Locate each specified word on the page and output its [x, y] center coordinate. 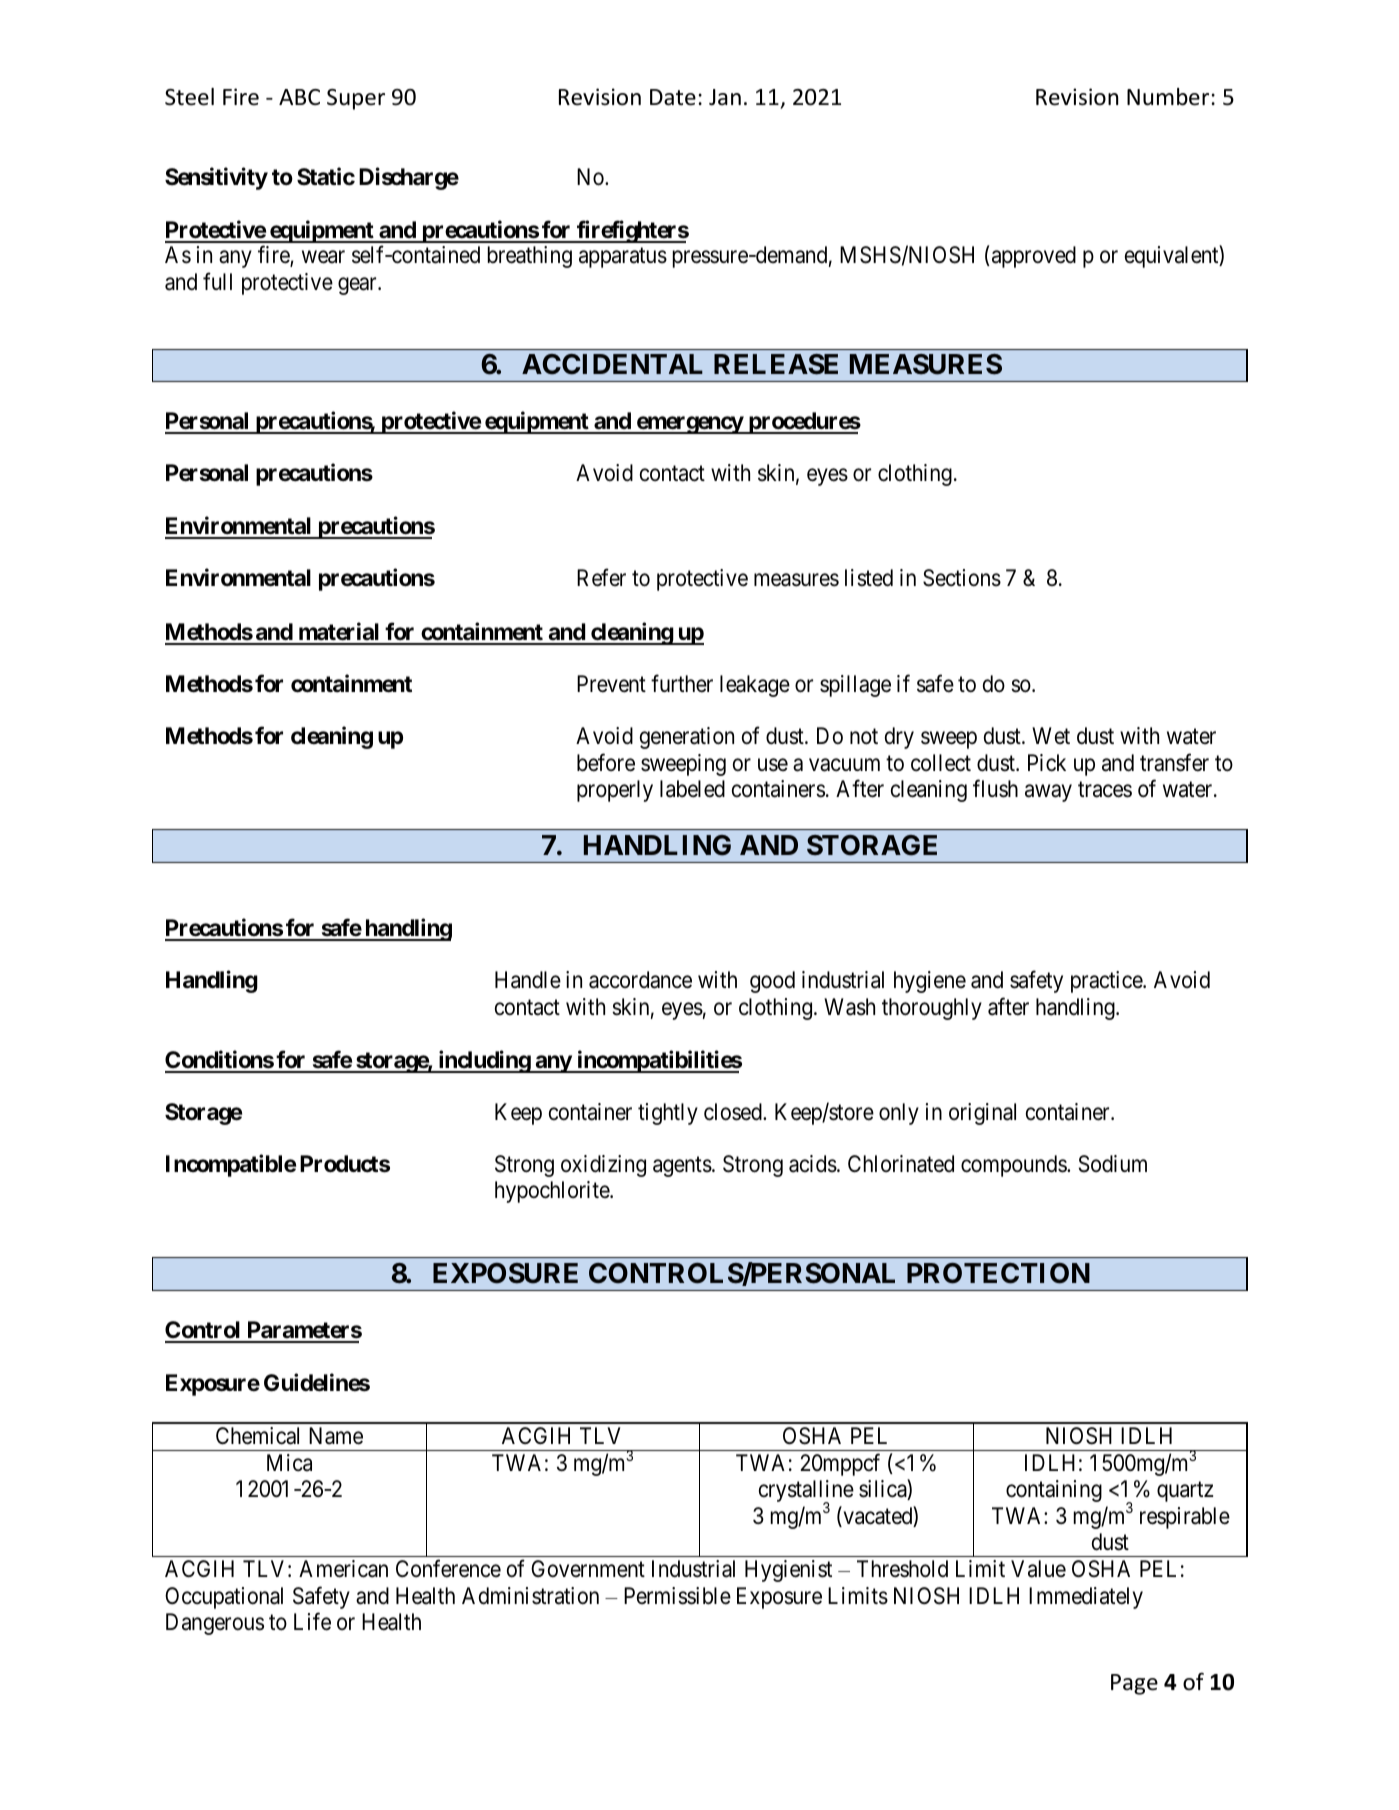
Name [336, 1436]
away [1048, 793]
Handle [528, 980]
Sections [962, 578]
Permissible [677, 1596]
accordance [640, 980]
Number [1168, 97]
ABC [299, 97]
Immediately [1086, 1598]
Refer [601, 578]
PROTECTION [998, 1273]
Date [673, 97]
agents [682, 1167]
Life [312, 1622]
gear [358, 286]
